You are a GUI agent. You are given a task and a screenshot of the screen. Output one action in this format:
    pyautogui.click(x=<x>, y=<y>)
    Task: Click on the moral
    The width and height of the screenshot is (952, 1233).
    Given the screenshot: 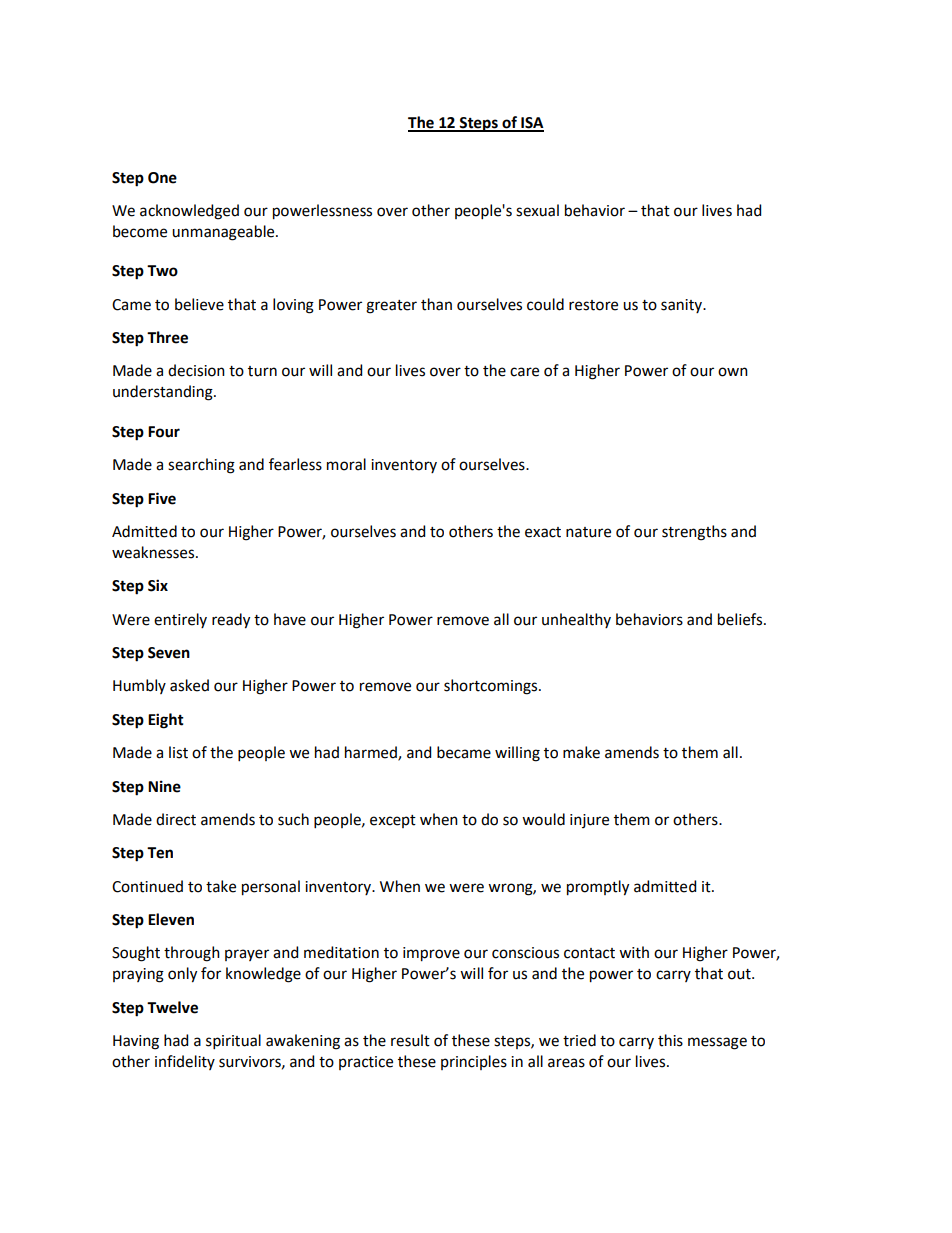 What is the action you would take?
    pyautogui.click(x=346, y=464)
